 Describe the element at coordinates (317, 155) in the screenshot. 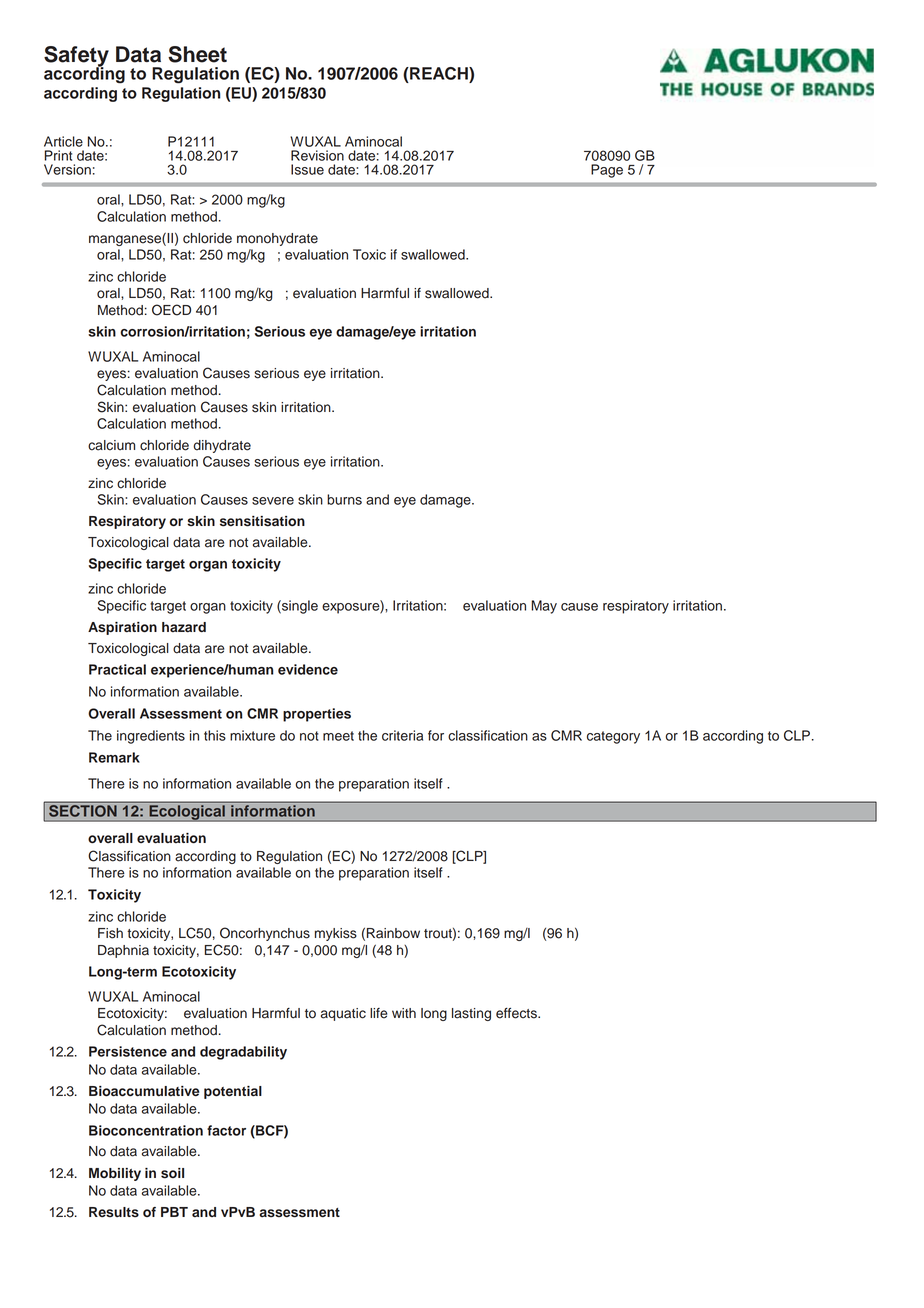

I see `Revision` at that location.
